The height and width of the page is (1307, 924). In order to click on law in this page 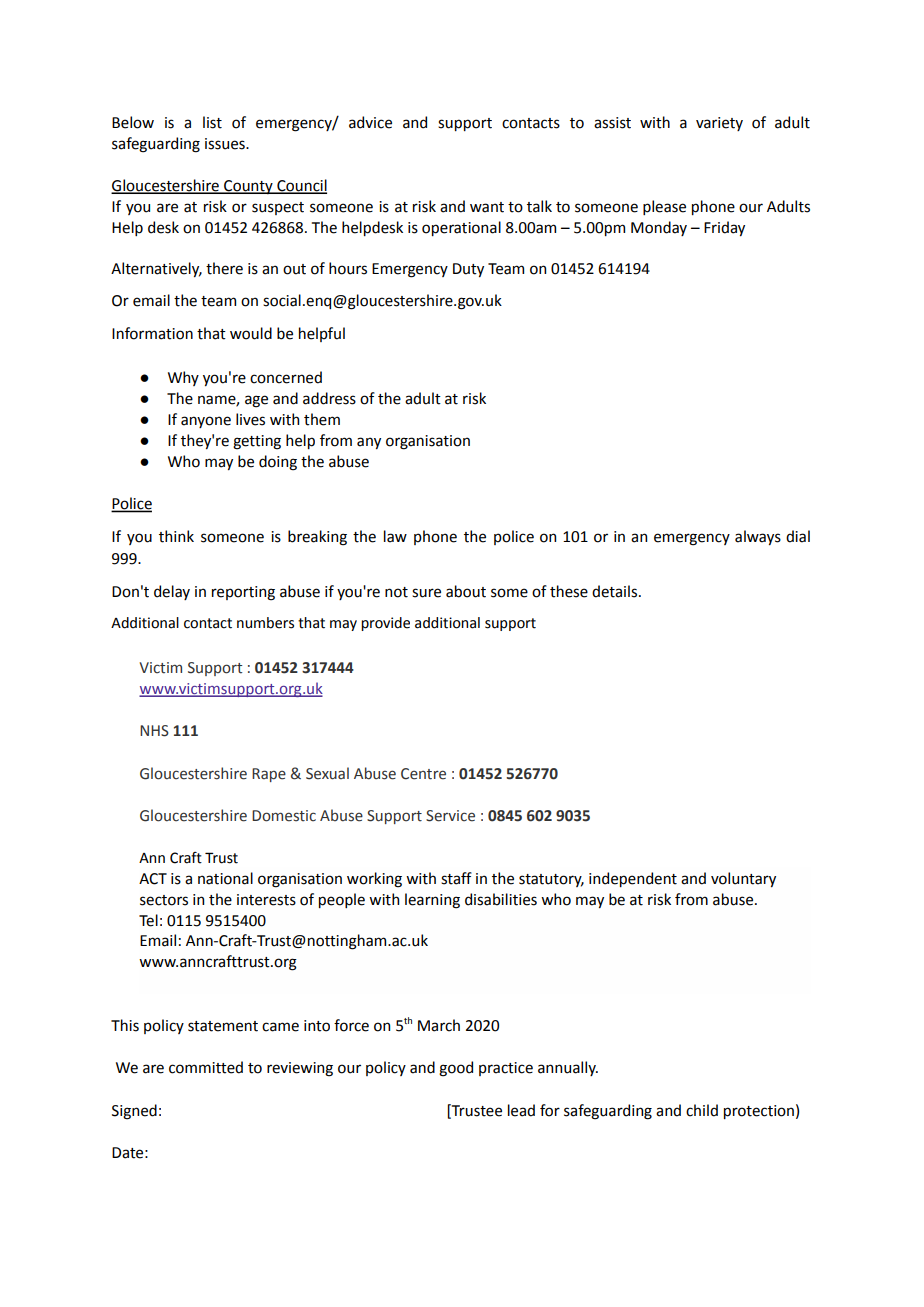, I will do `click(395, 536)`.
